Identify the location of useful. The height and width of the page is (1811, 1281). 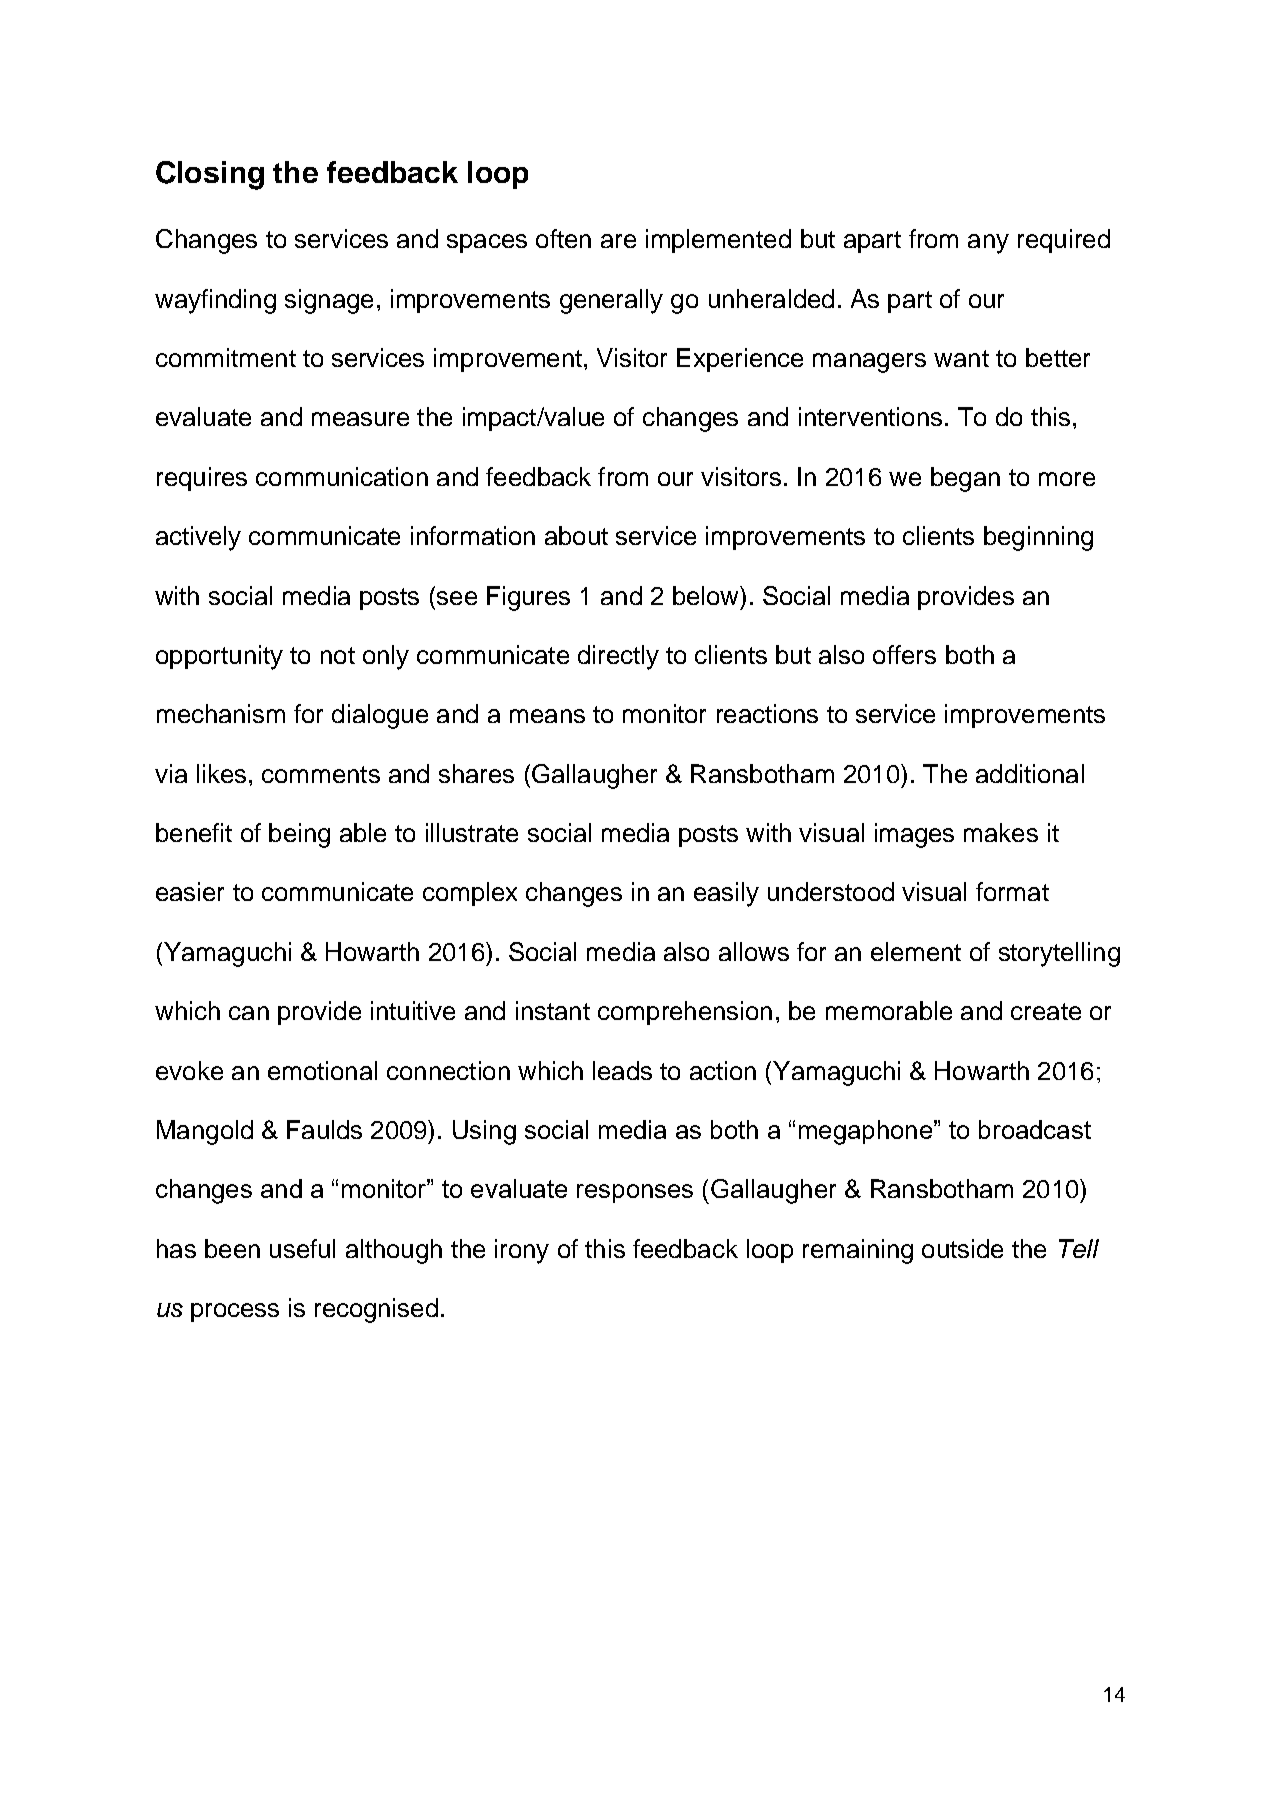
(302, 1248).
